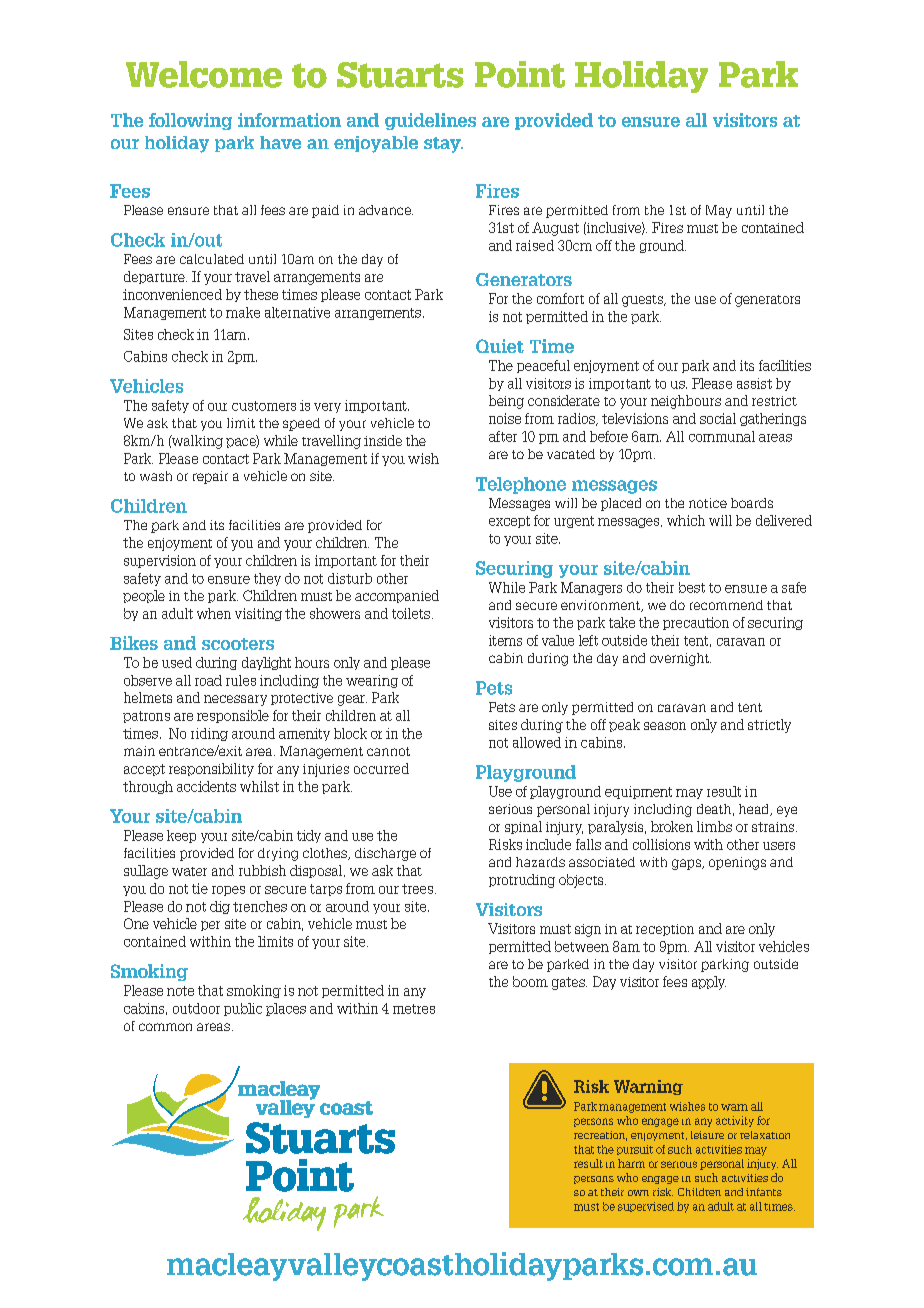 Image resolution: width=924 pixels, height=1308 pixels. Describe the element at coordinates (520, 74) in the screenshot. I see `Point` at that location.
